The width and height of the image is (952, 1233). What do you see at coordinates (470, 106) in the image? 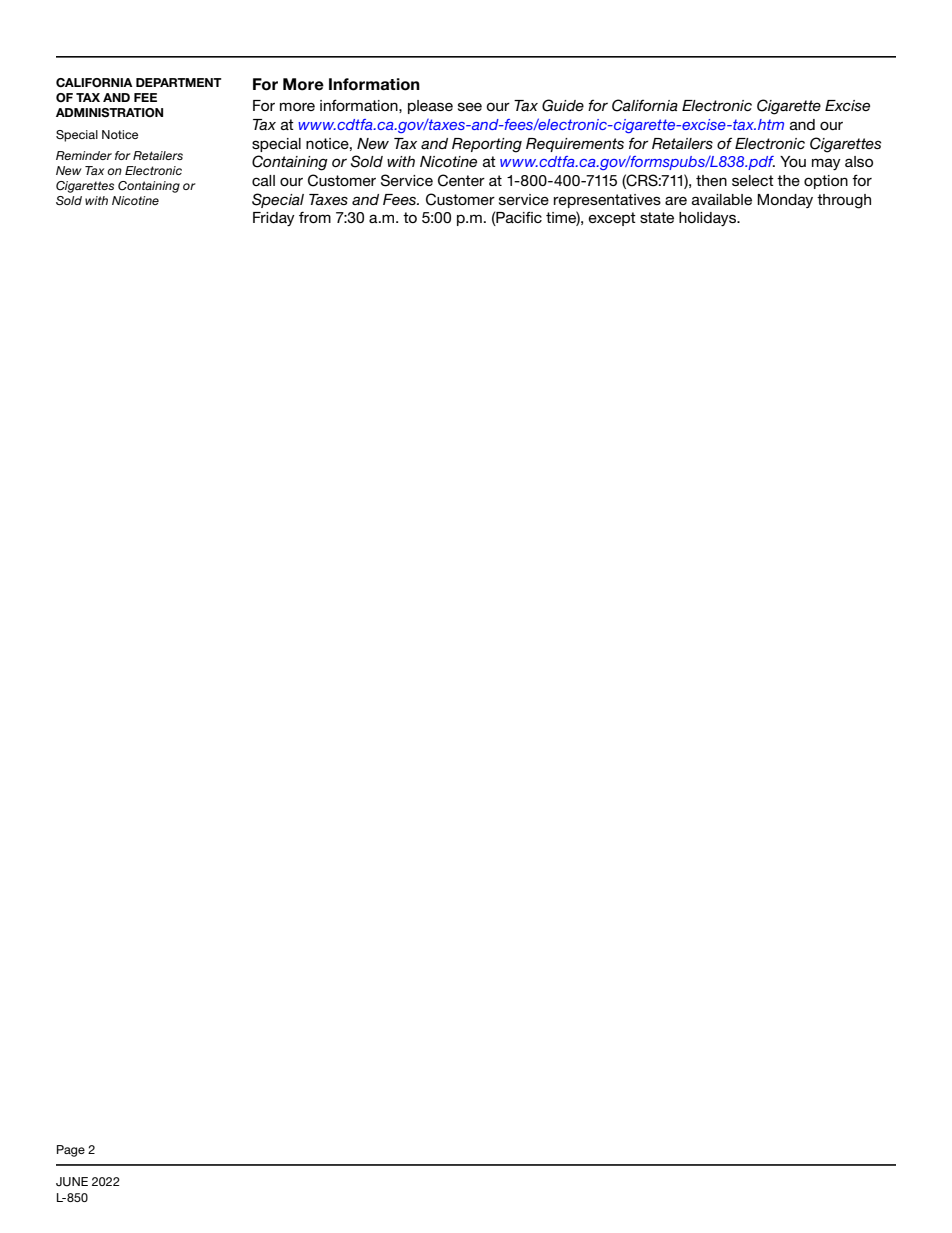
I see `see` at bounding box center [470, 106].
